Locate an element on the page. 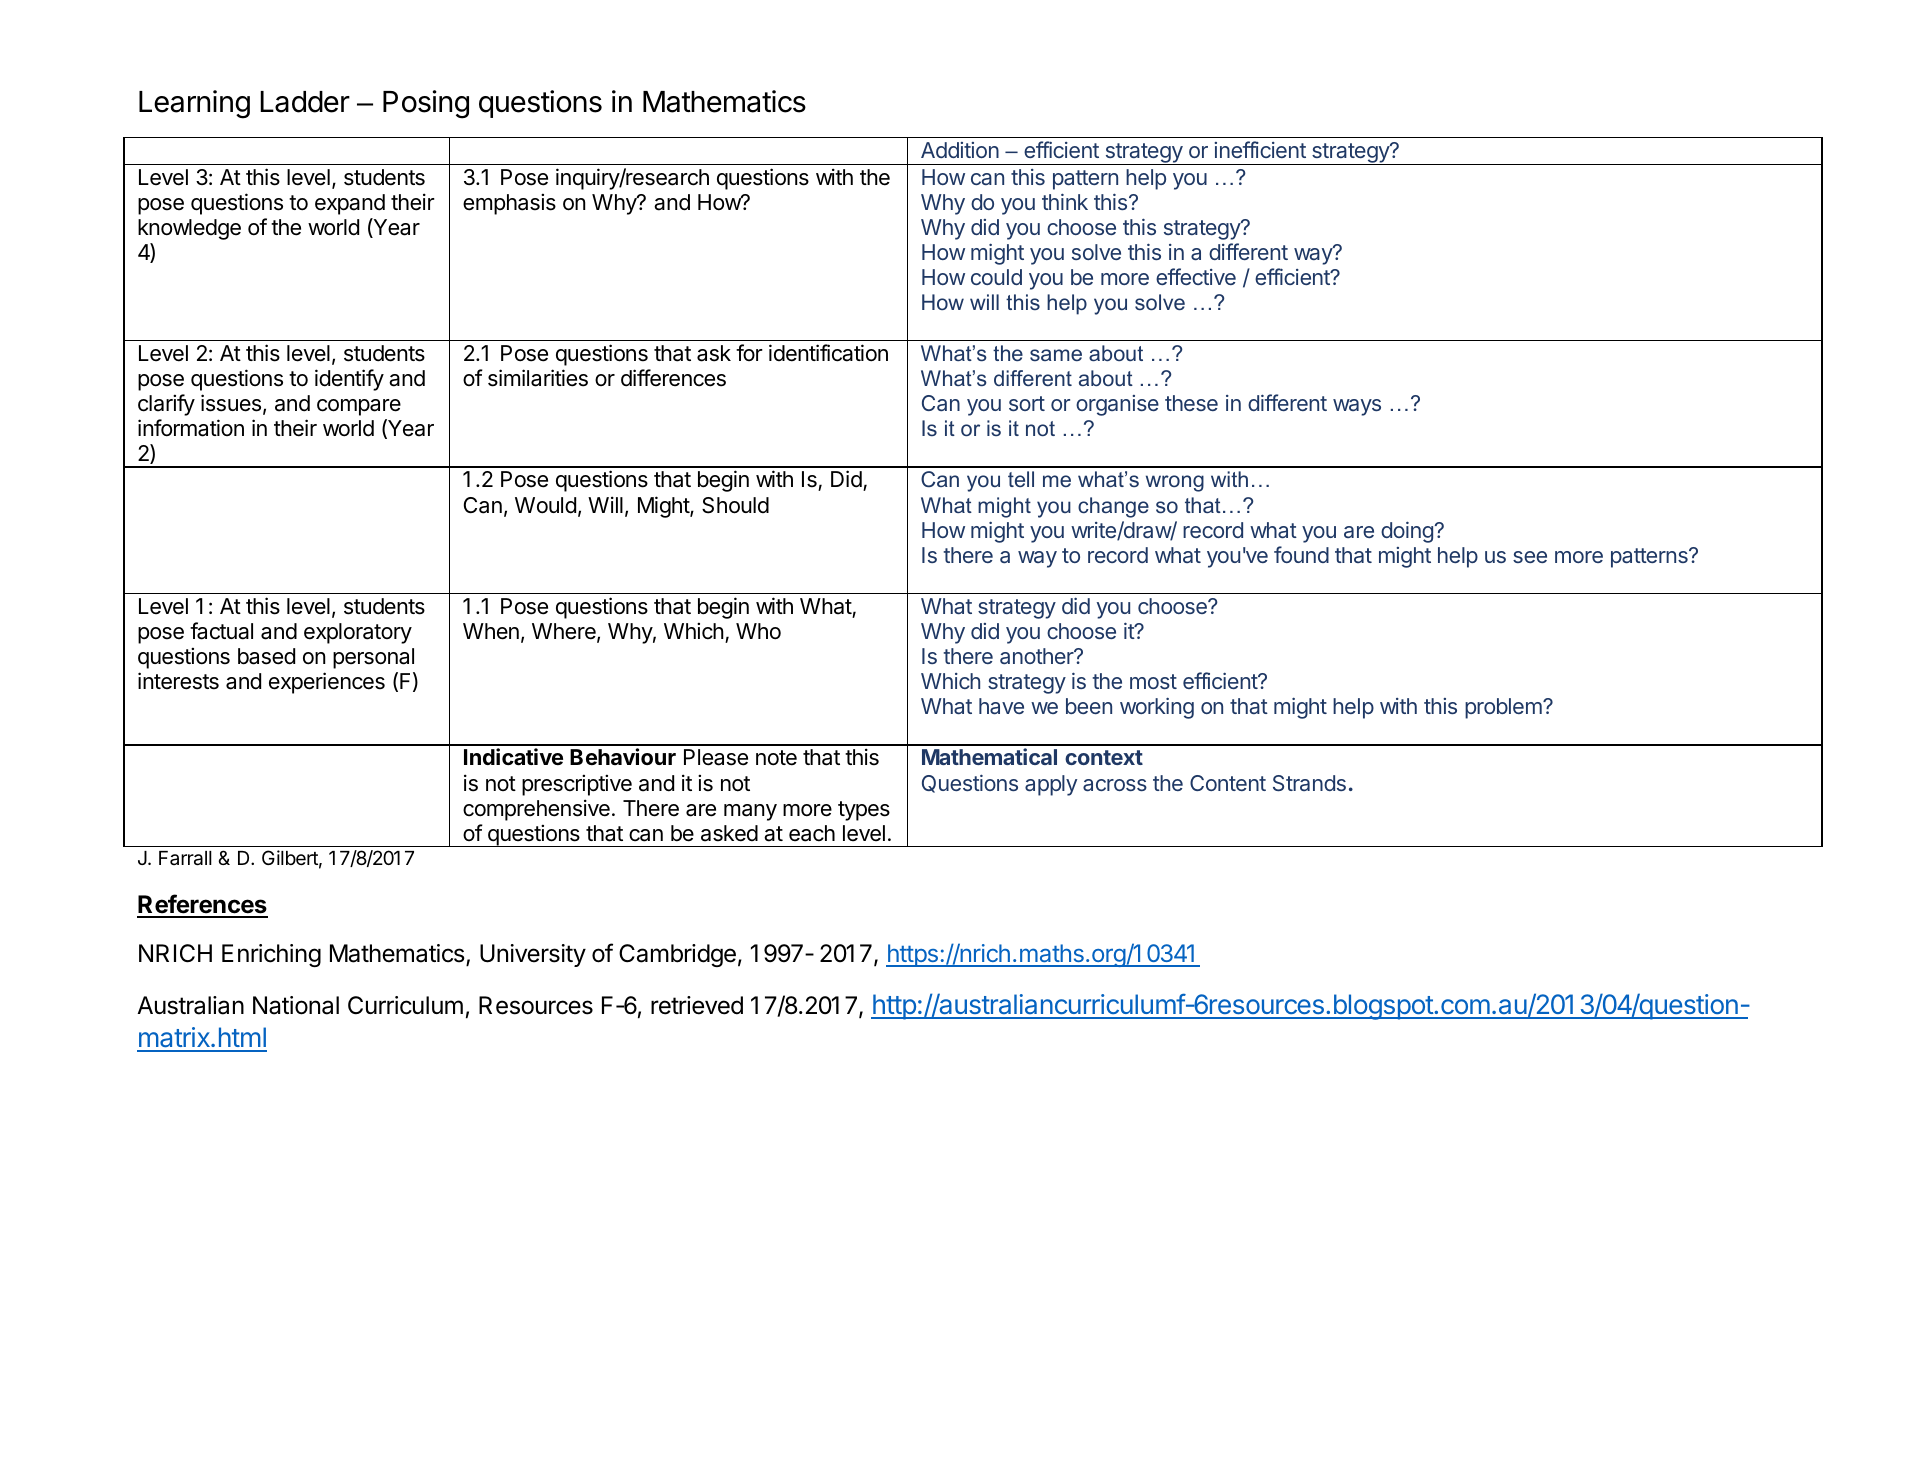 This image has height=1481, width=1917. Addition is located at coordinates (960, 150).
